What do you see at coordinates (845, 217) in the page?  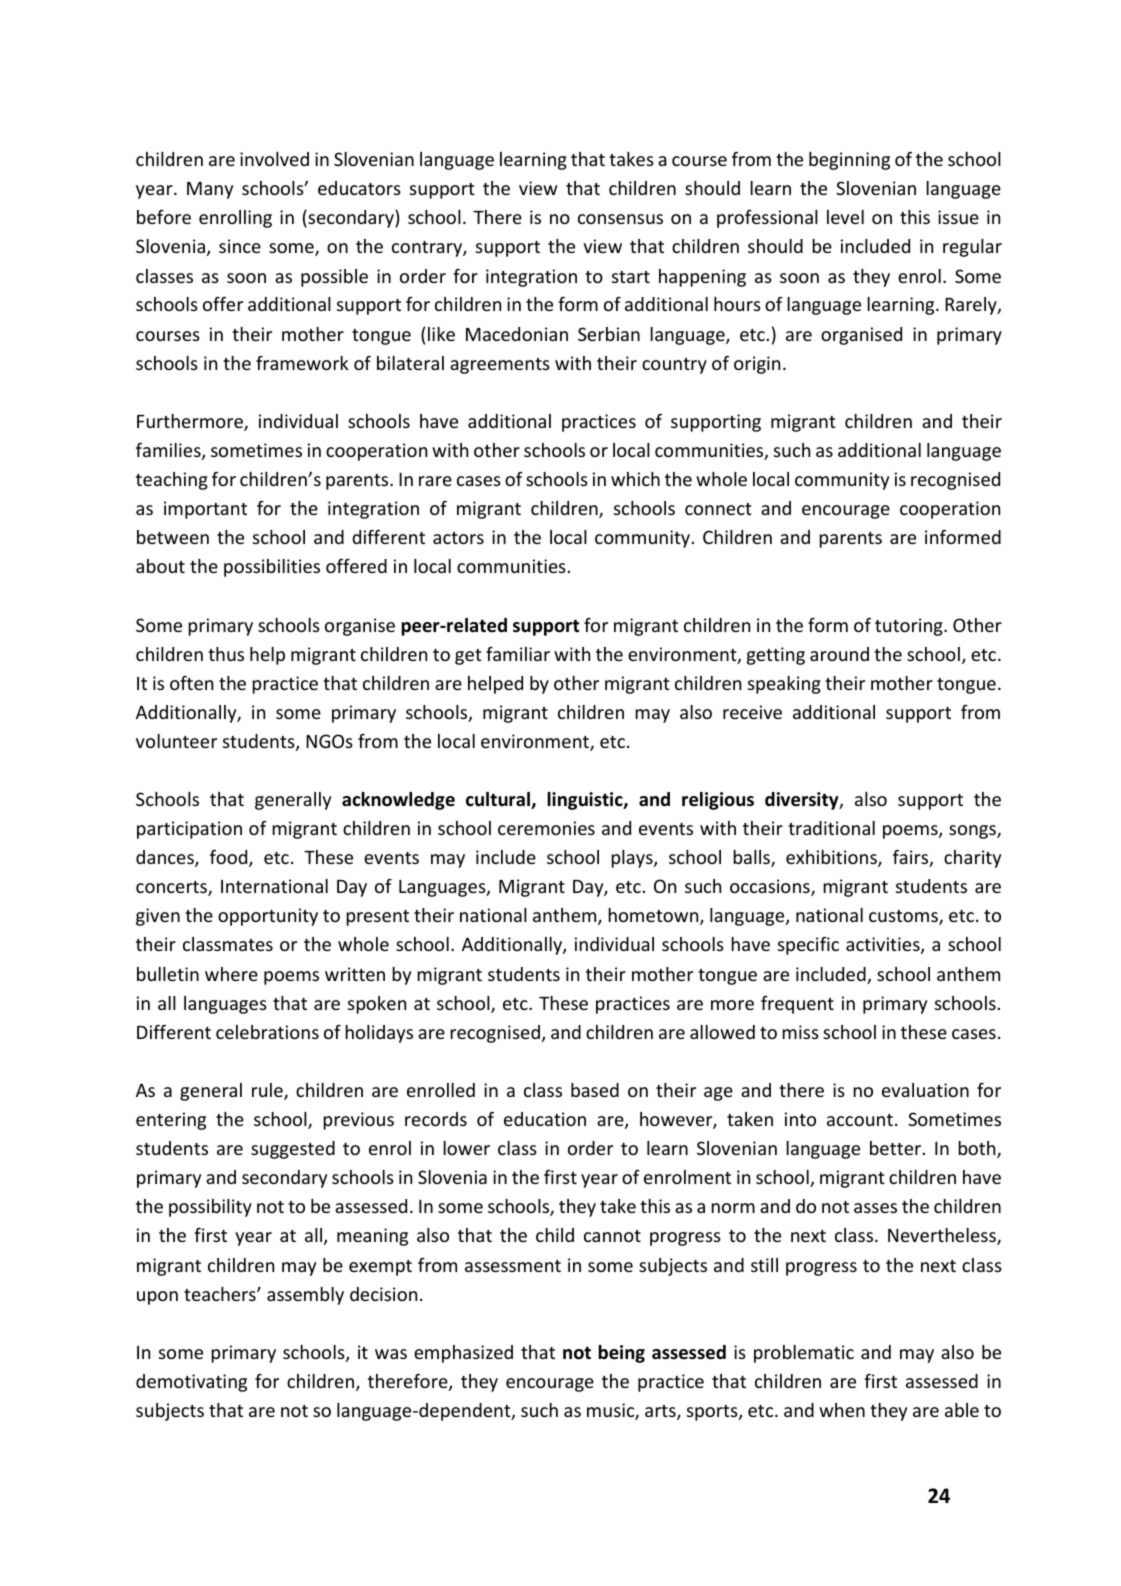 I see `level` at bounding box center [845, 217].
